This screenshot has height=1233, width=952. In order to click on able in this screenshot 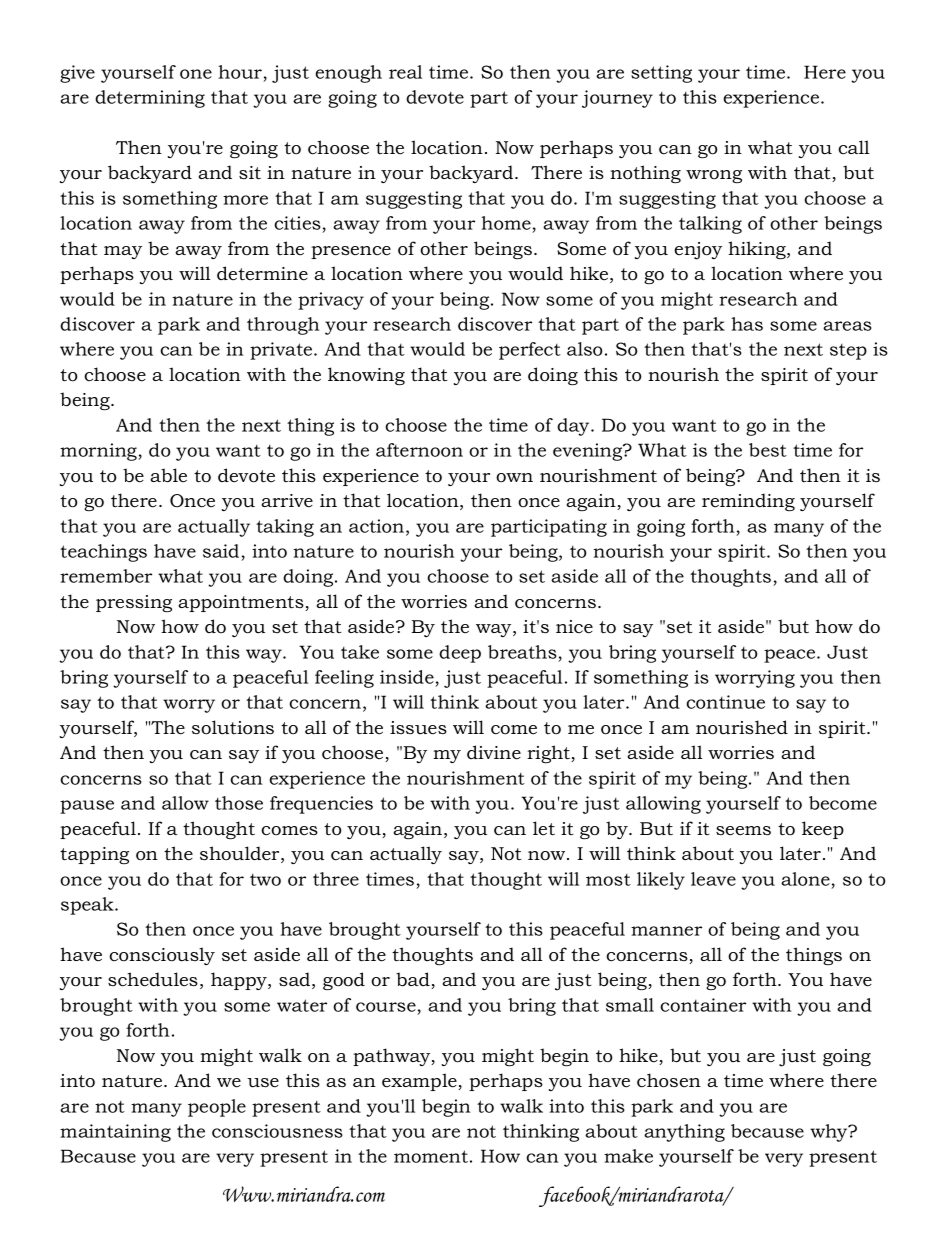, I will do `click(168, 475)`.
